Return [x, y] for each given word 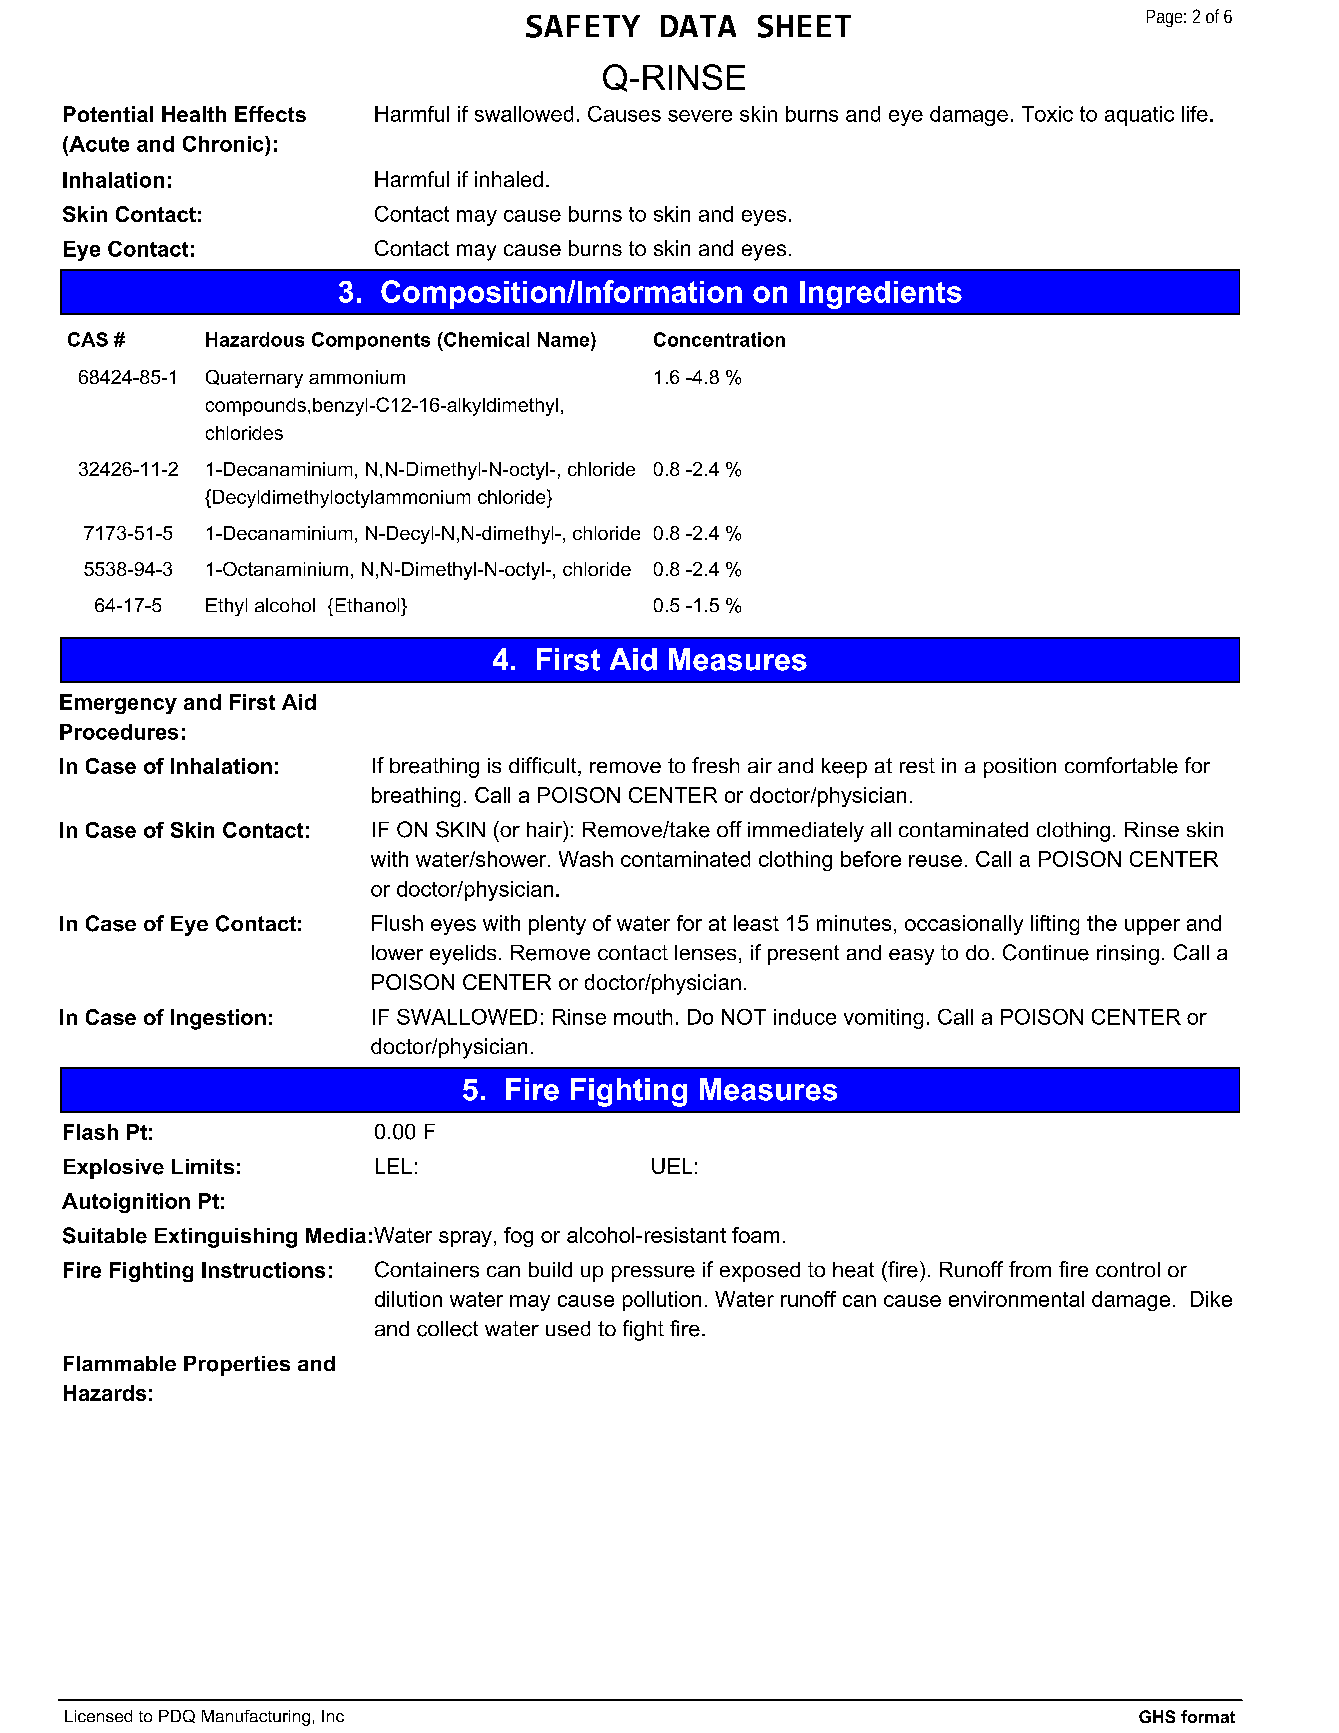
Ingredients [881, 295]
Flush [397, 923]
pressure [653, 1274]
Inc [333, 1716]
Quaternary [254, 379]
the [1102, 923]
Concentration [719, 339]
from [1030, 1269]
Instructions [263, 1270]
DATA [698, 26]
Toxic [1047, 114]
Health [194, 114]
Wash [586, 859]
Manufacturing [256, 1718]
